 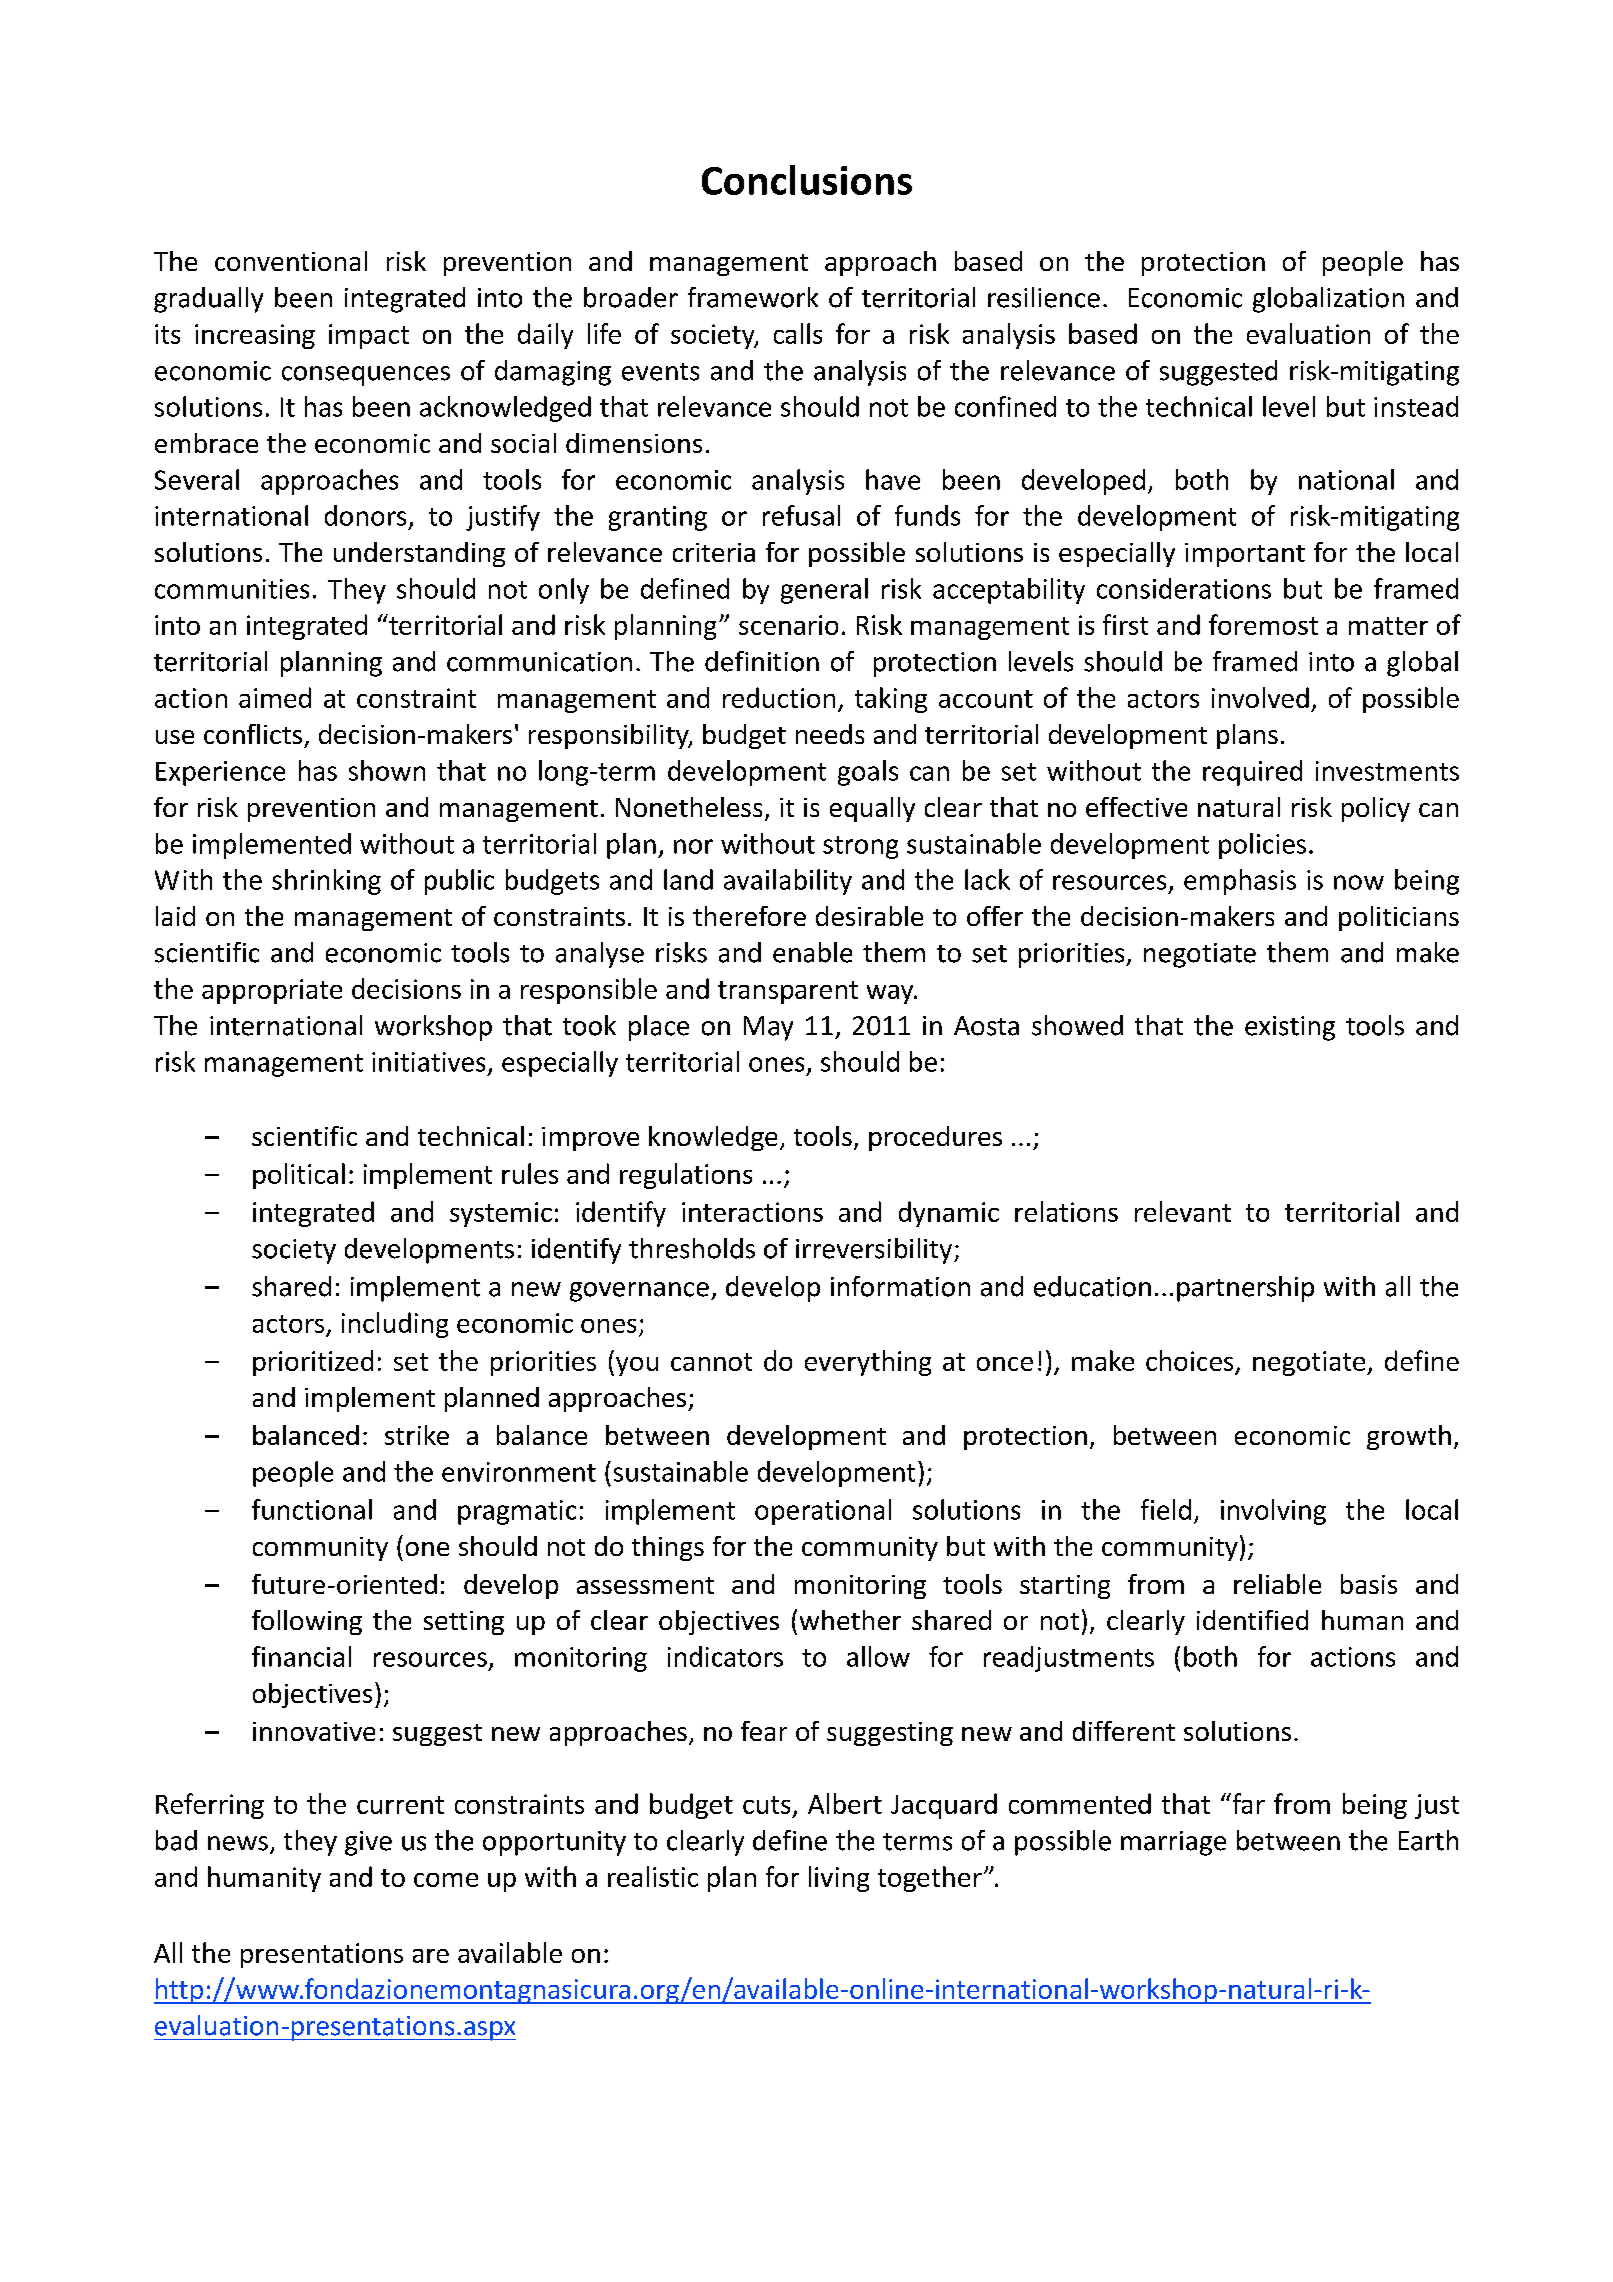 What do you see at coordinates (232, 589) in the screenshot?
I see `communities` at bounding box center [232, 589].
